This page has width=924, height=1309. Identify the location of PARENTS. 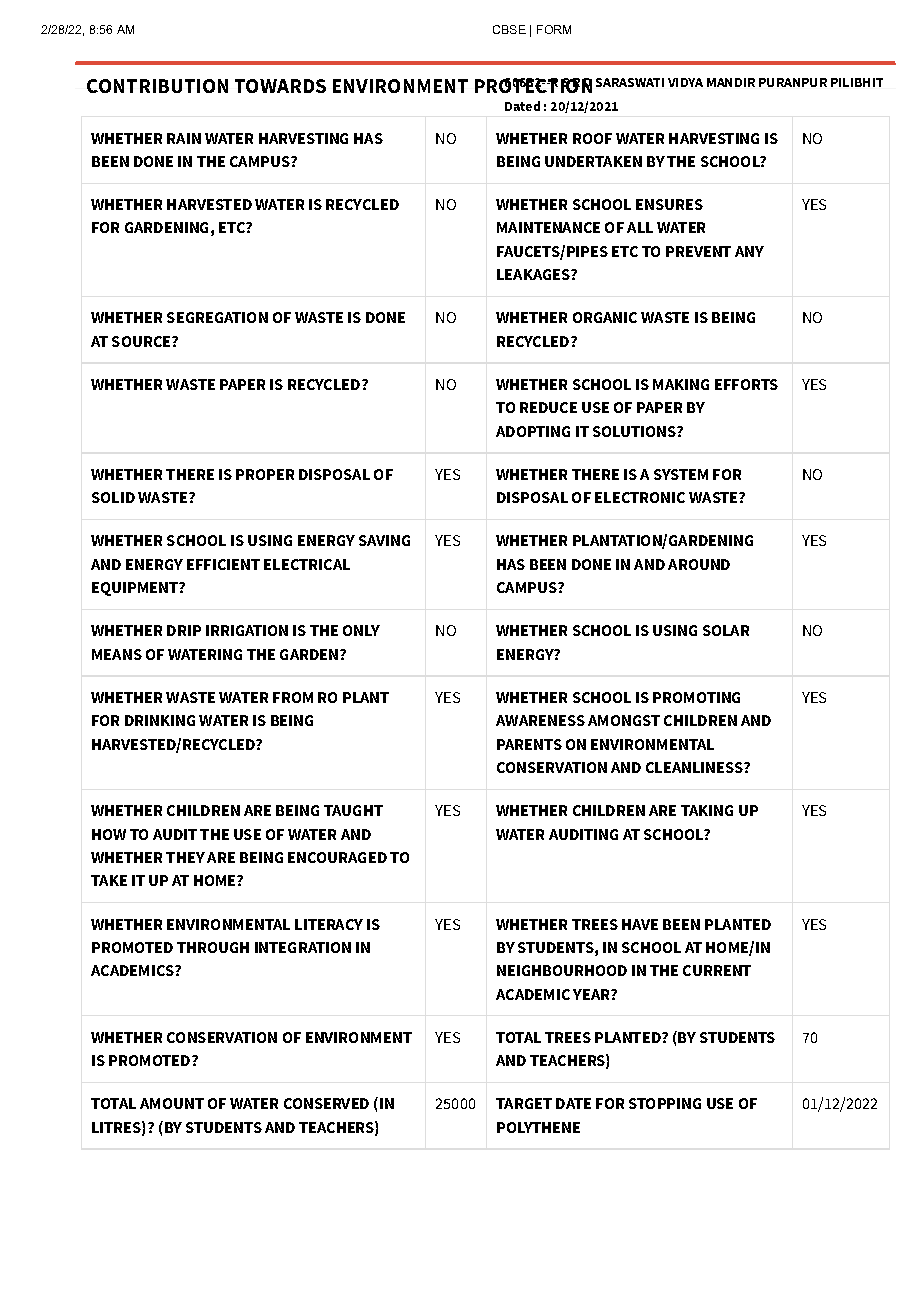
(529, 744).
